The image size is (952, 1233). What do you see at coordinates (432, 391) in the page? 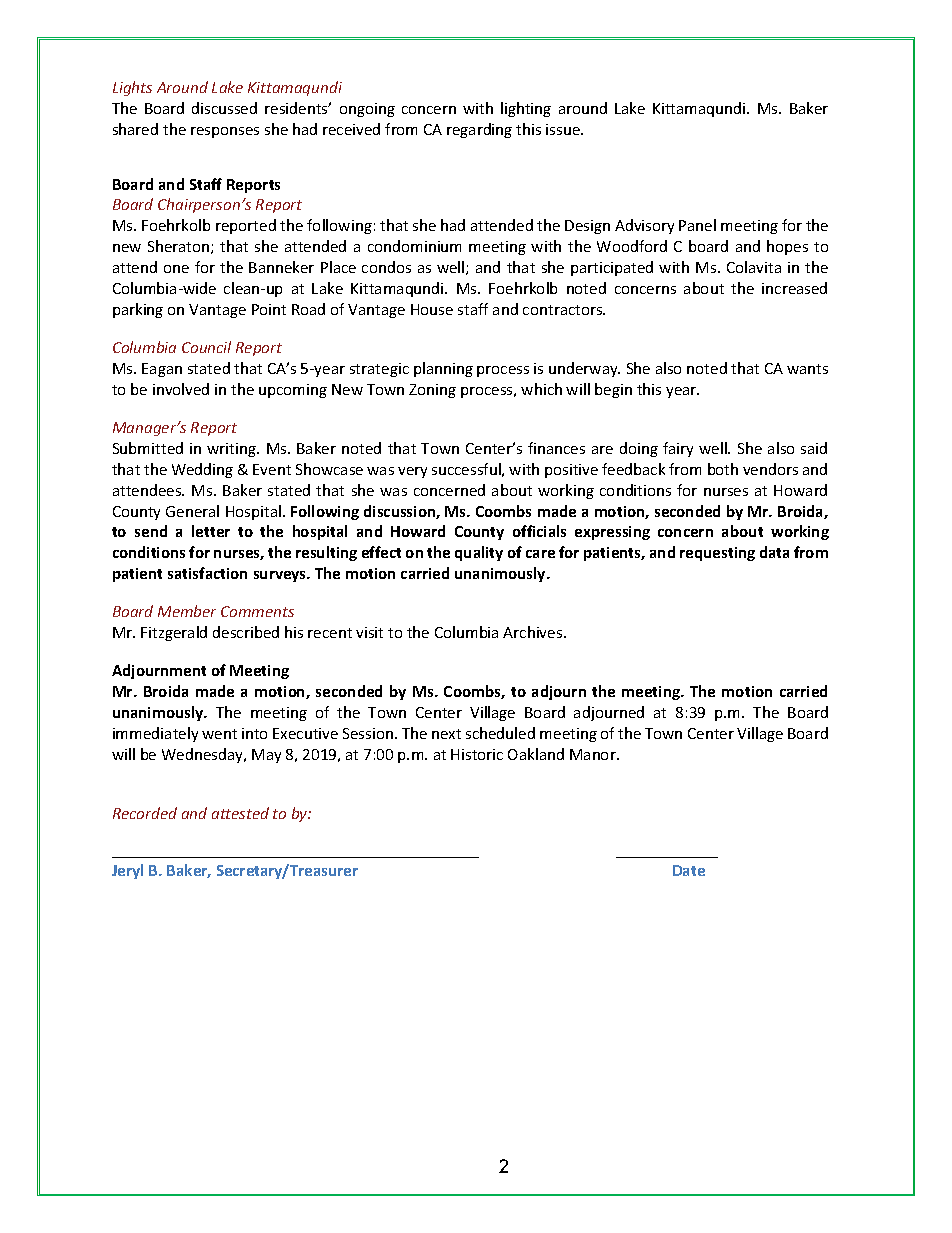
I see `Zoning` at bounding box center [432, 391].
